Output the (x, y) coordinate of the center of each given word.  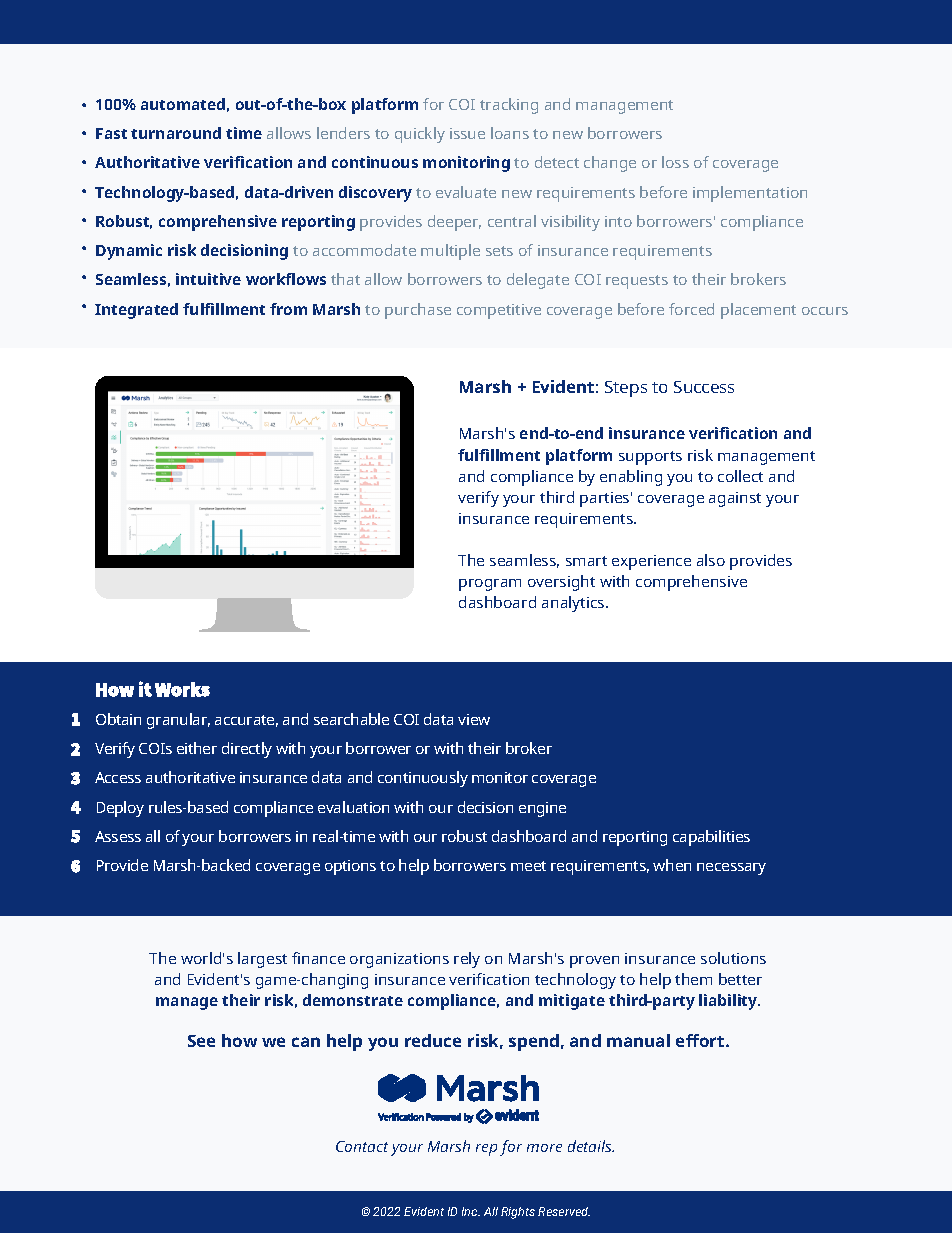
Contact (362, 1146)
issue (467, 133)
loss (675, 162)
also (711, 560)
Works (182, 689)
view (474, 719)
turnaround (176, 133)
